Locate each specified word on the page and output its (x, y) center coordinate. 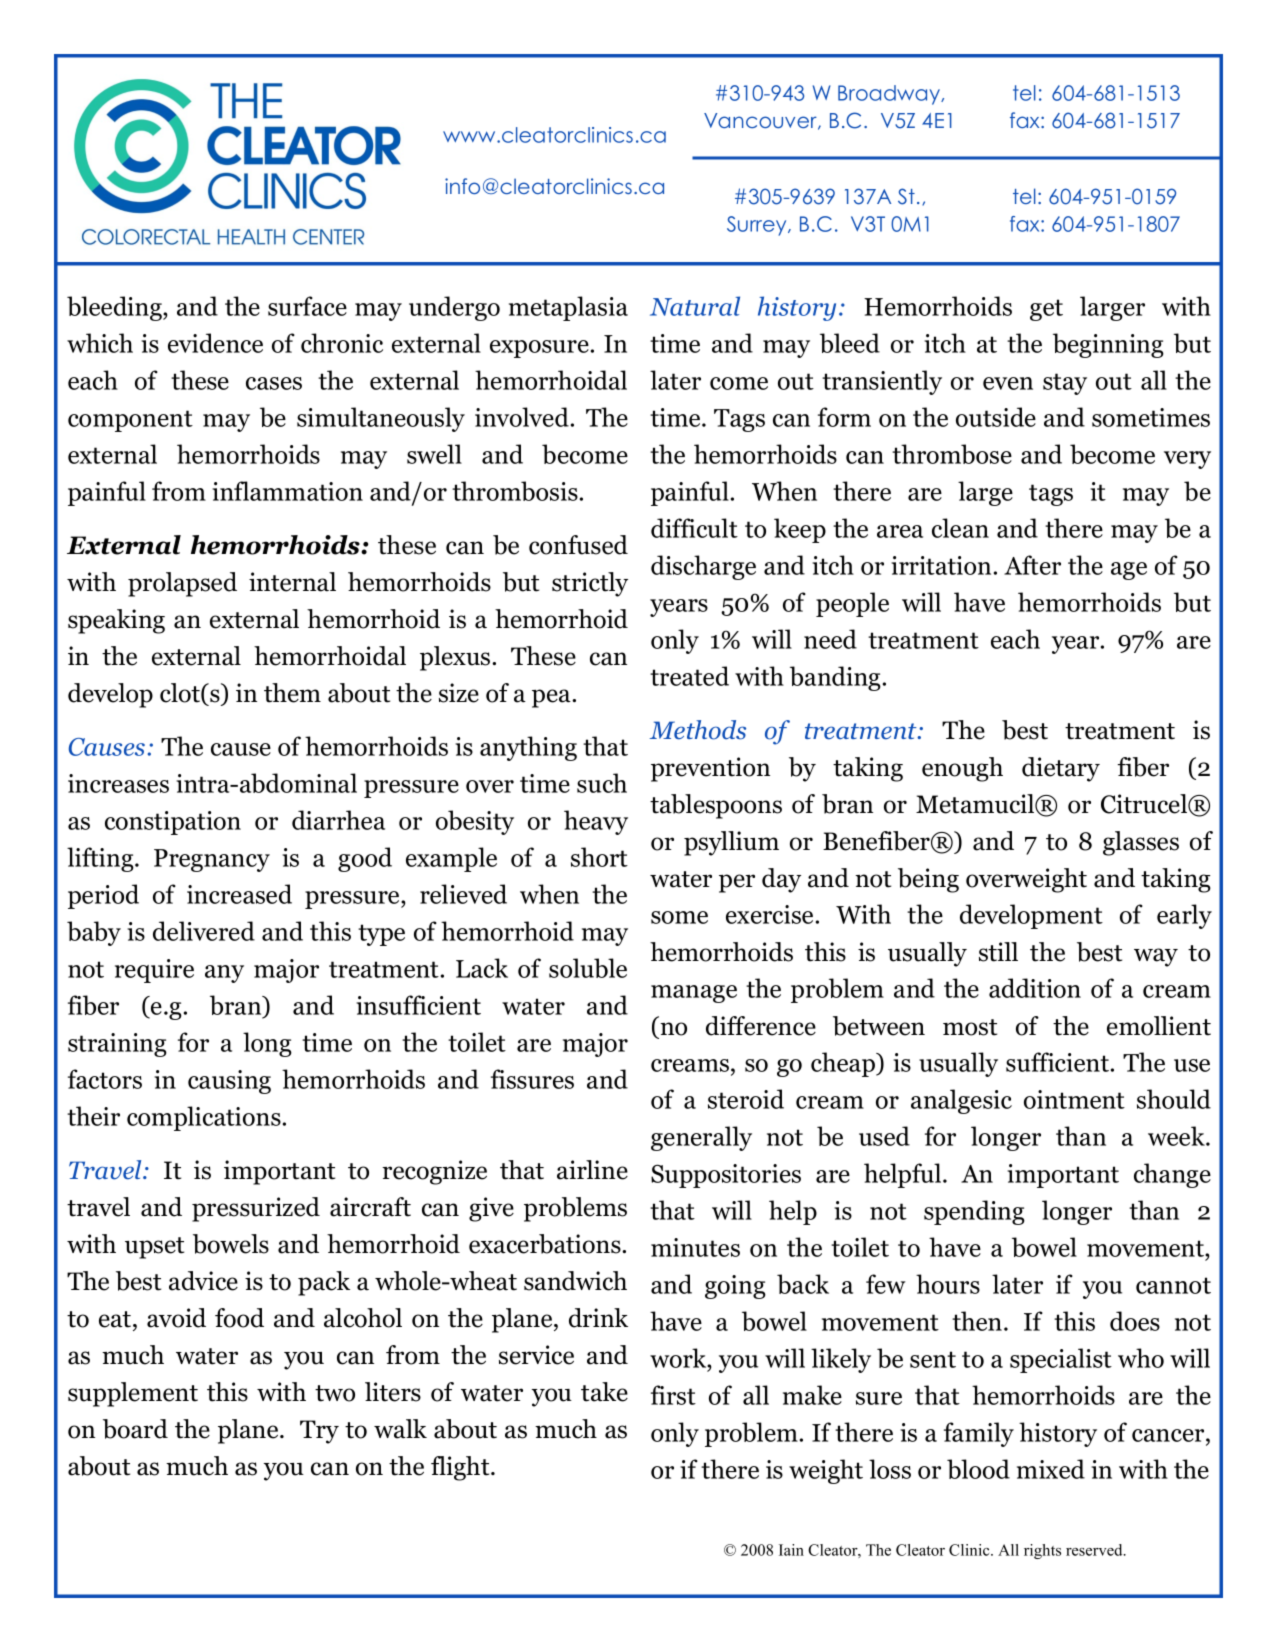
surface (307, 306)
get (1046, 310)
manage (694, 994)
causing (229, 1082)
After (1032, 565)
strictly (590, 584)
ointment (1074, 1099)
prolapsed (182, 584)
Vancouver (761, 121)
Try (319, 1432)
